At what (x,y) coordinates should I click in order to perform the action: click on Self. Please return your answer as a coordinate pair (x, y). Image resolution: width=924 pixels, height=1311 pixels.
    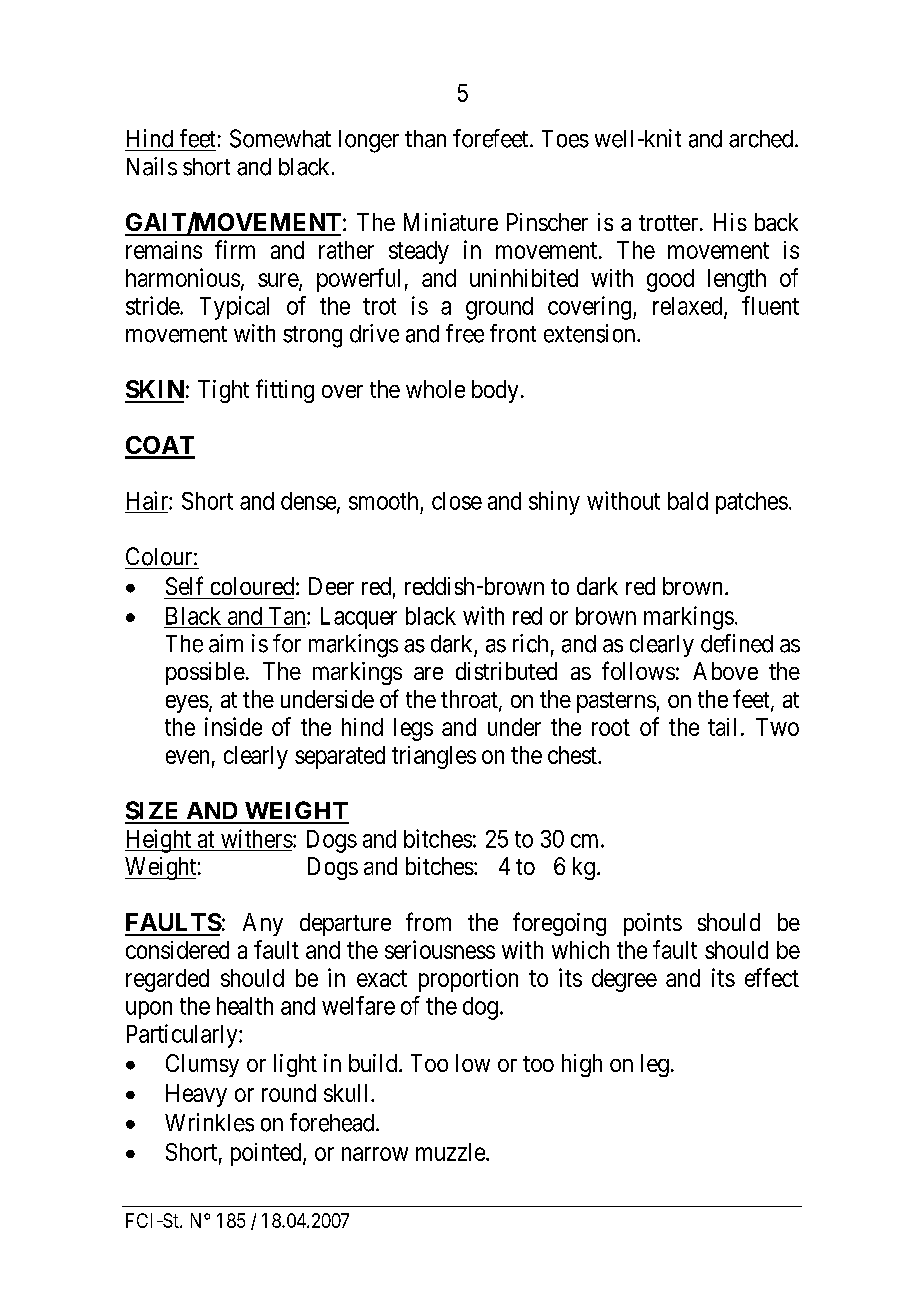
    Looking at the image, I should click on (184, 585).
